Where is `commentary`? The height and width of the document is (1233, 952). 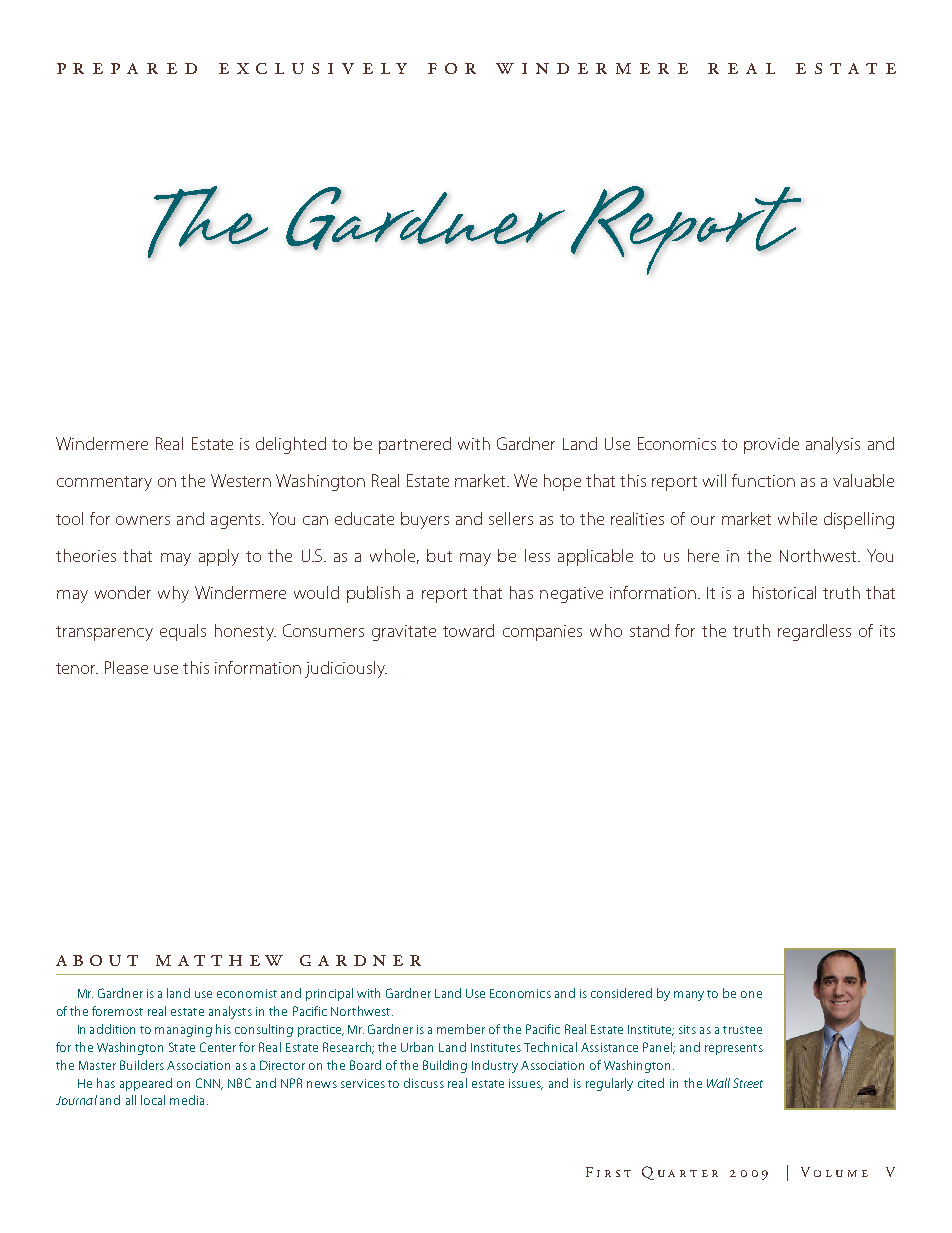
commentary is located at coordinates (104, 483).
